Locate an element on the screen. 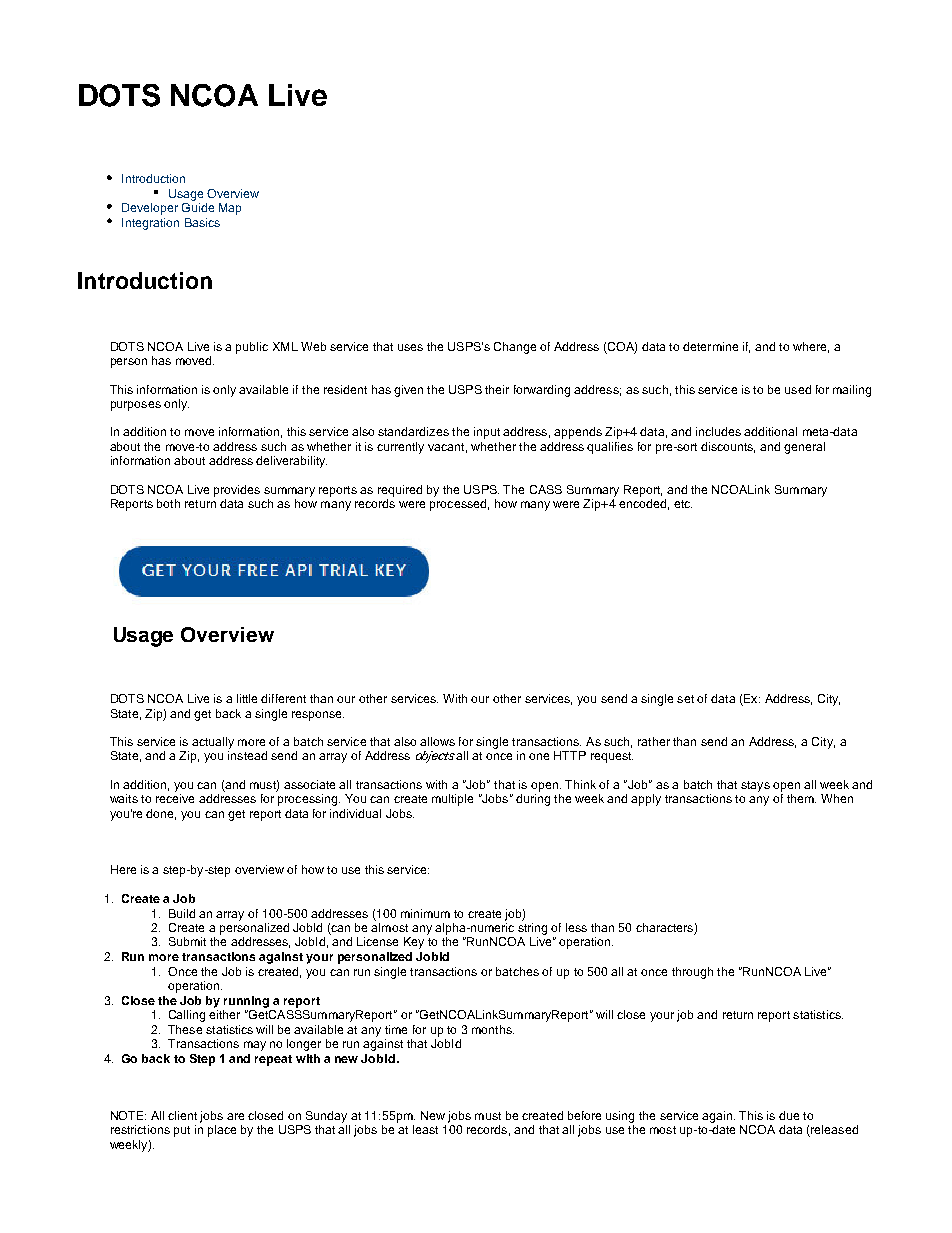  Basics is located at coordinates (202, 222).
